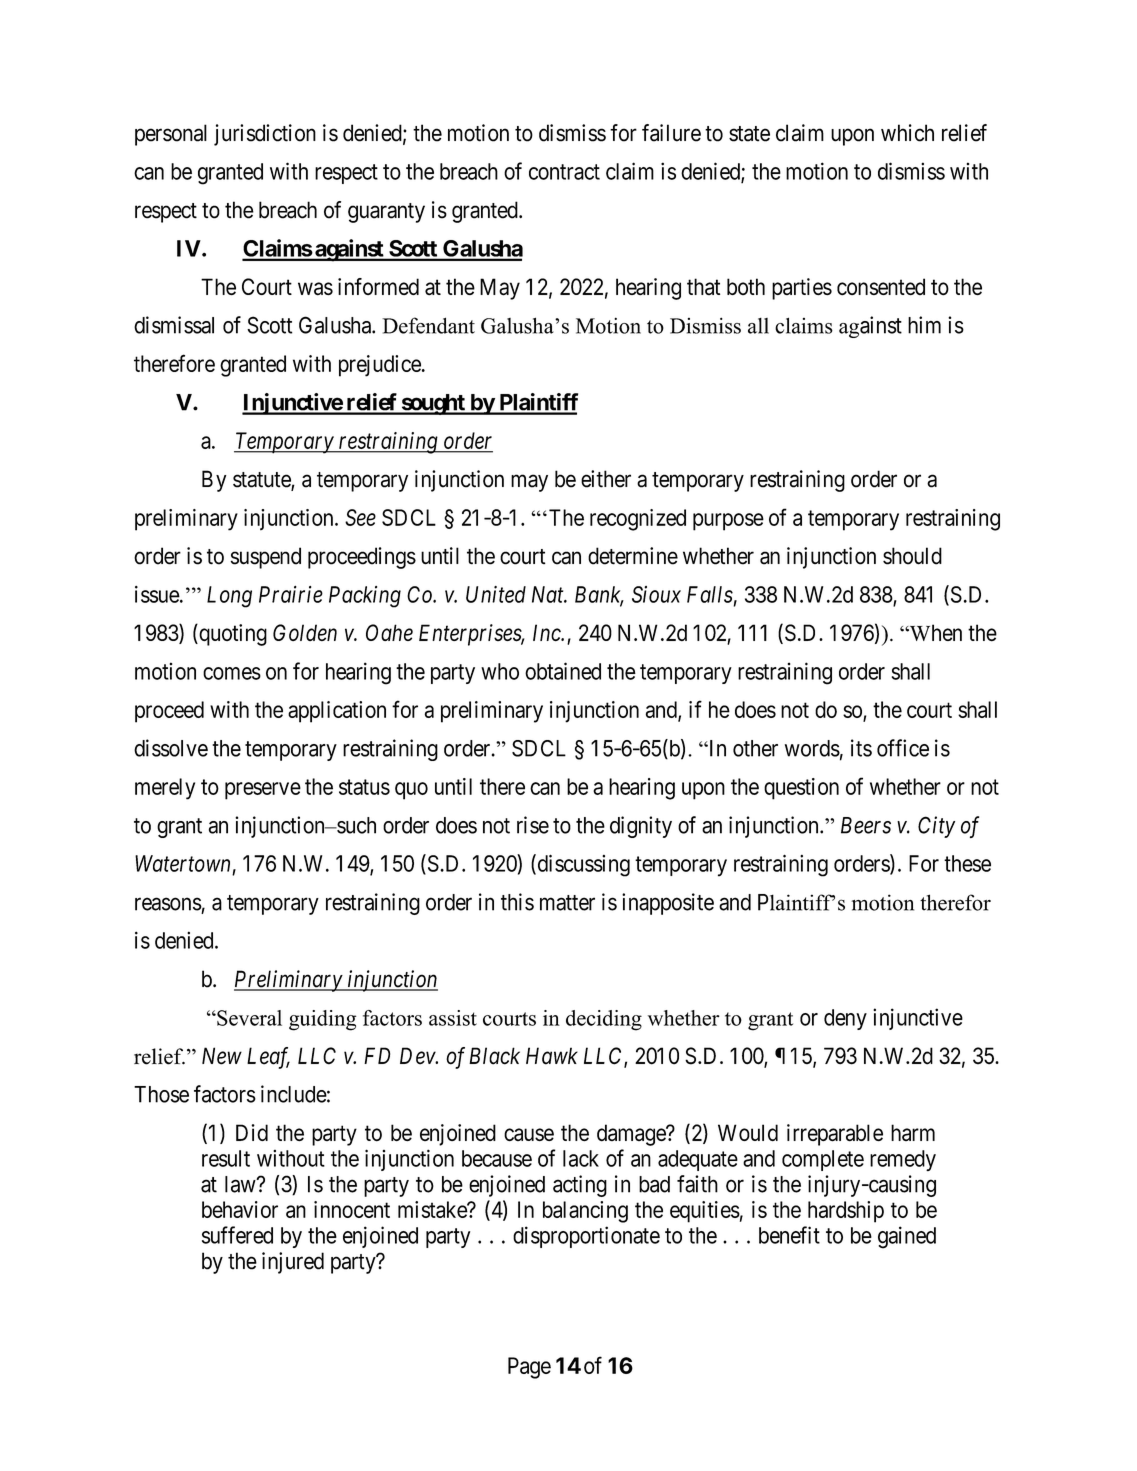 This screenshot has width=1137, height=1471. What do you see at coordinates (293, 1263) in the screenshot?
I see `injured` at bounding box center [293, 1263].
